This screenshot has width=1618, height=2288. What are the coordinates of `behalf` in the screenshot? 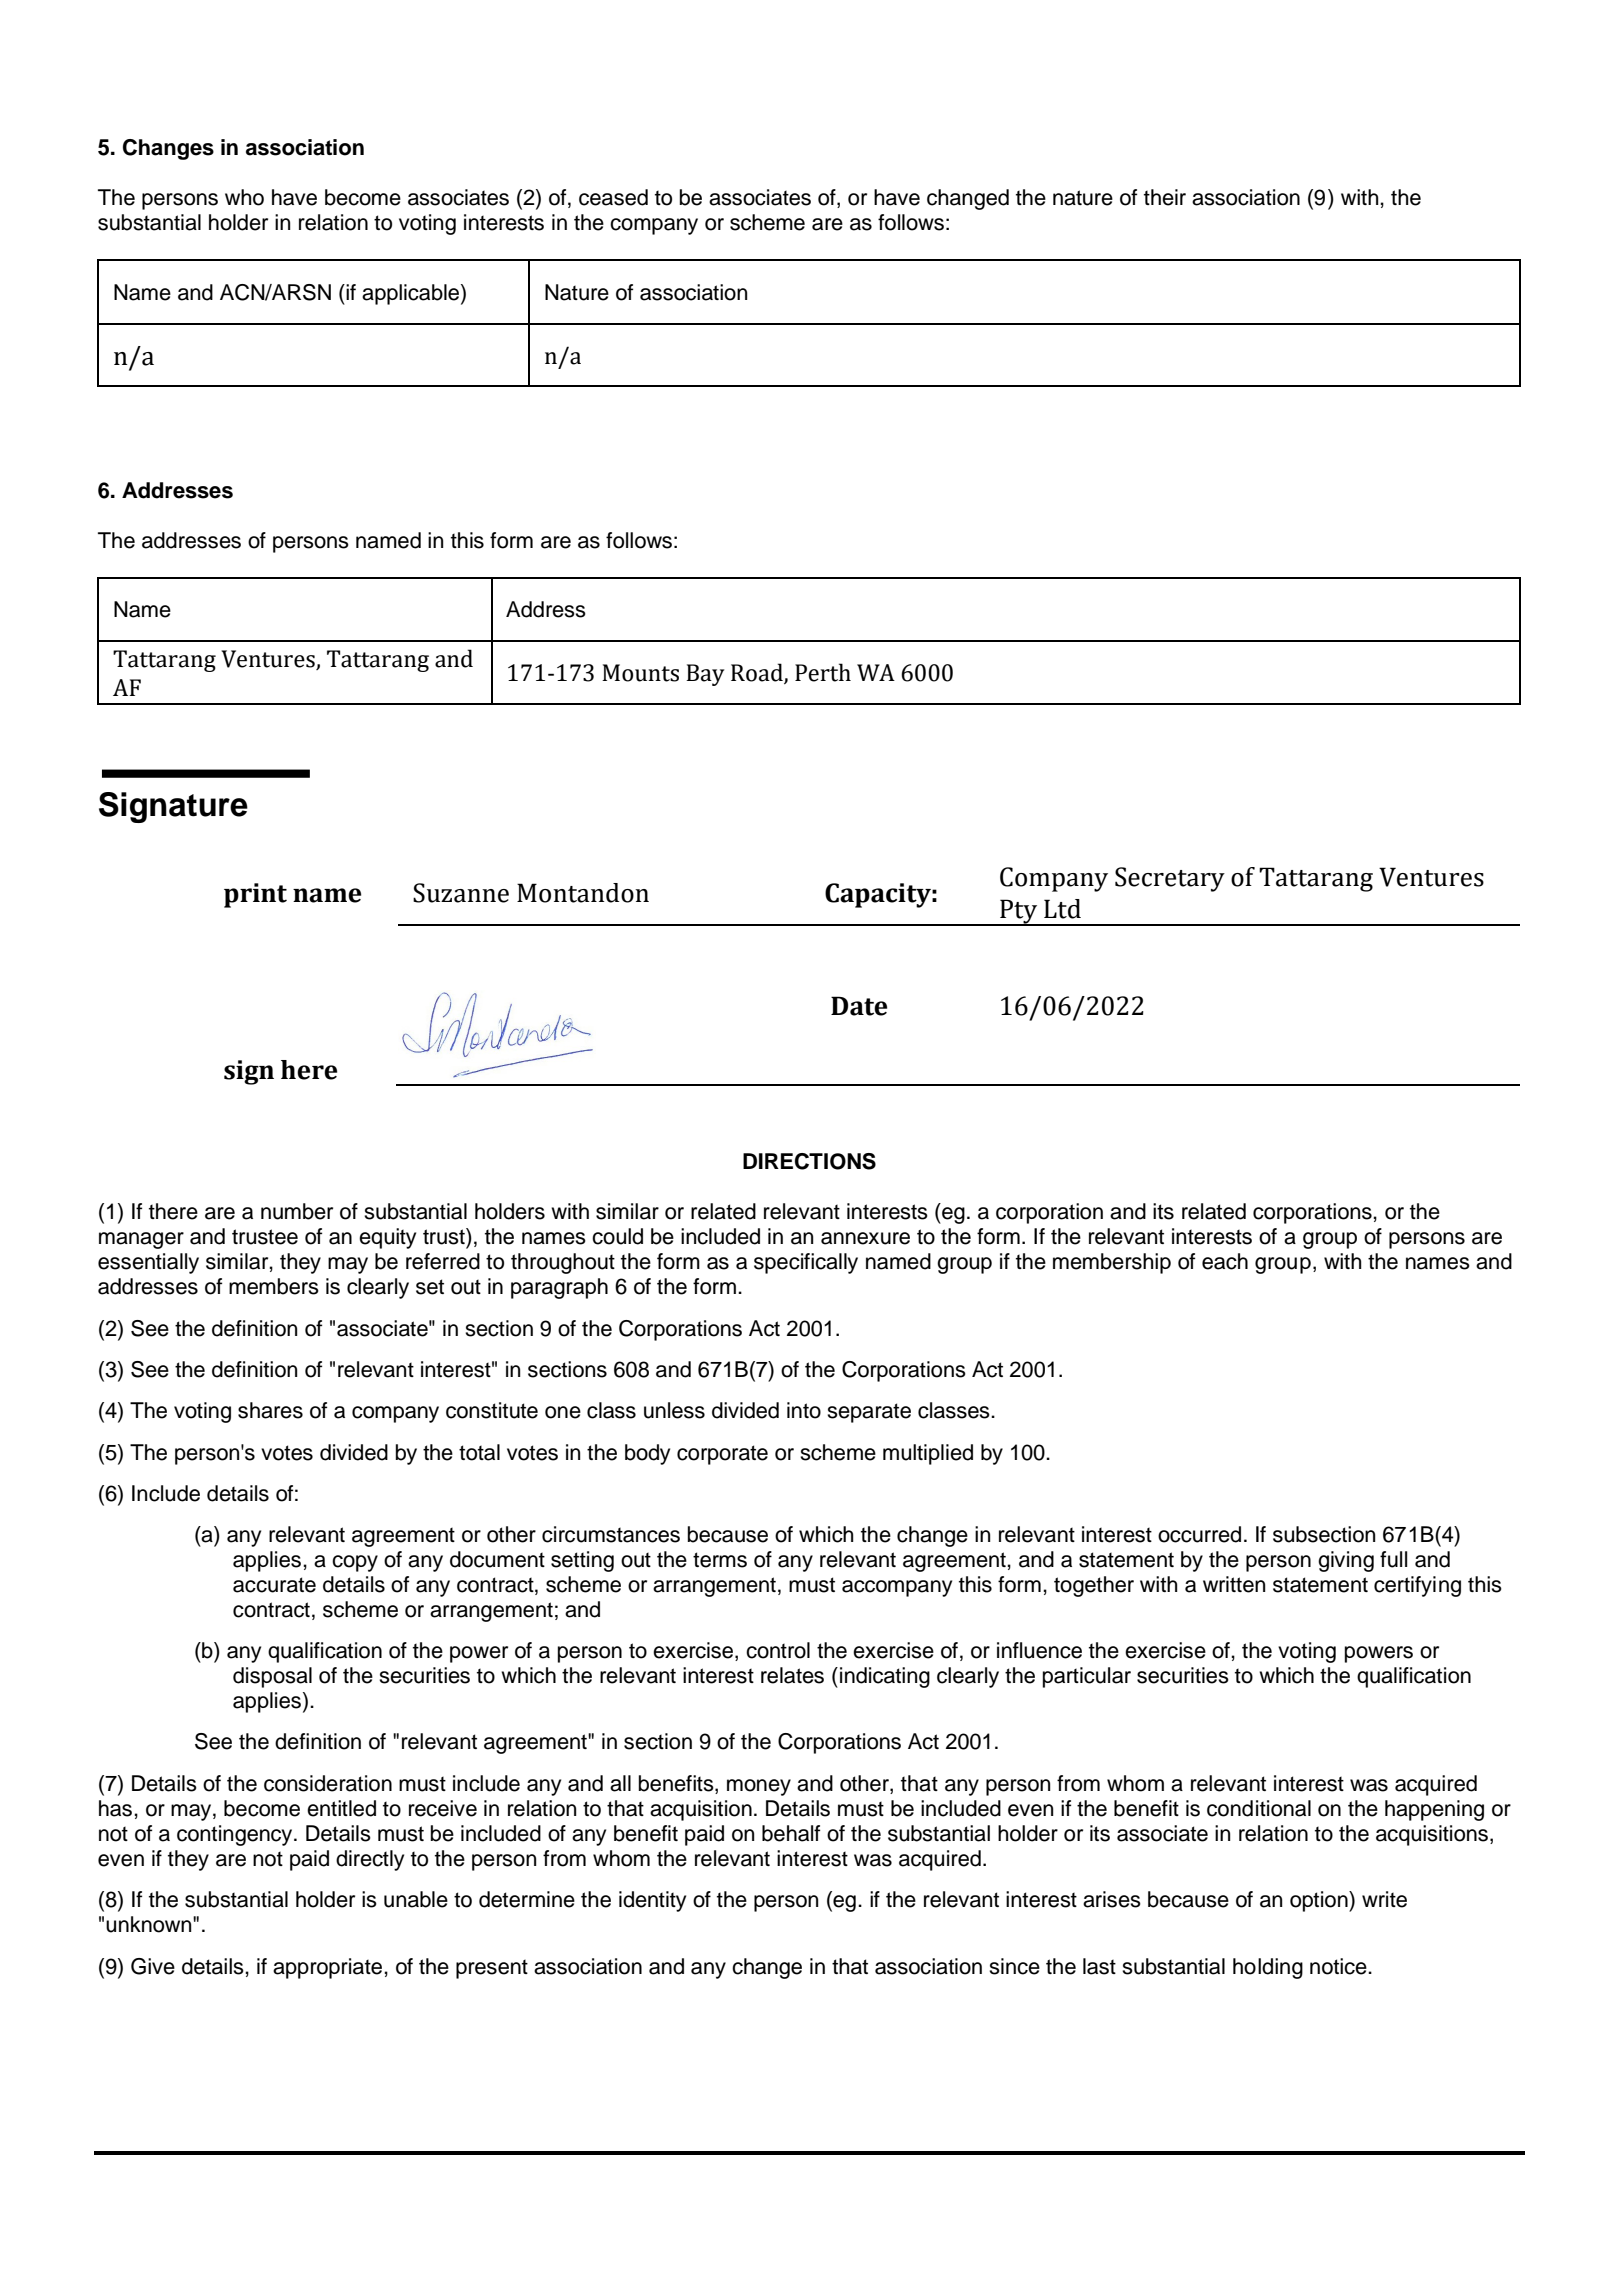 It's located at (791, 1833).
